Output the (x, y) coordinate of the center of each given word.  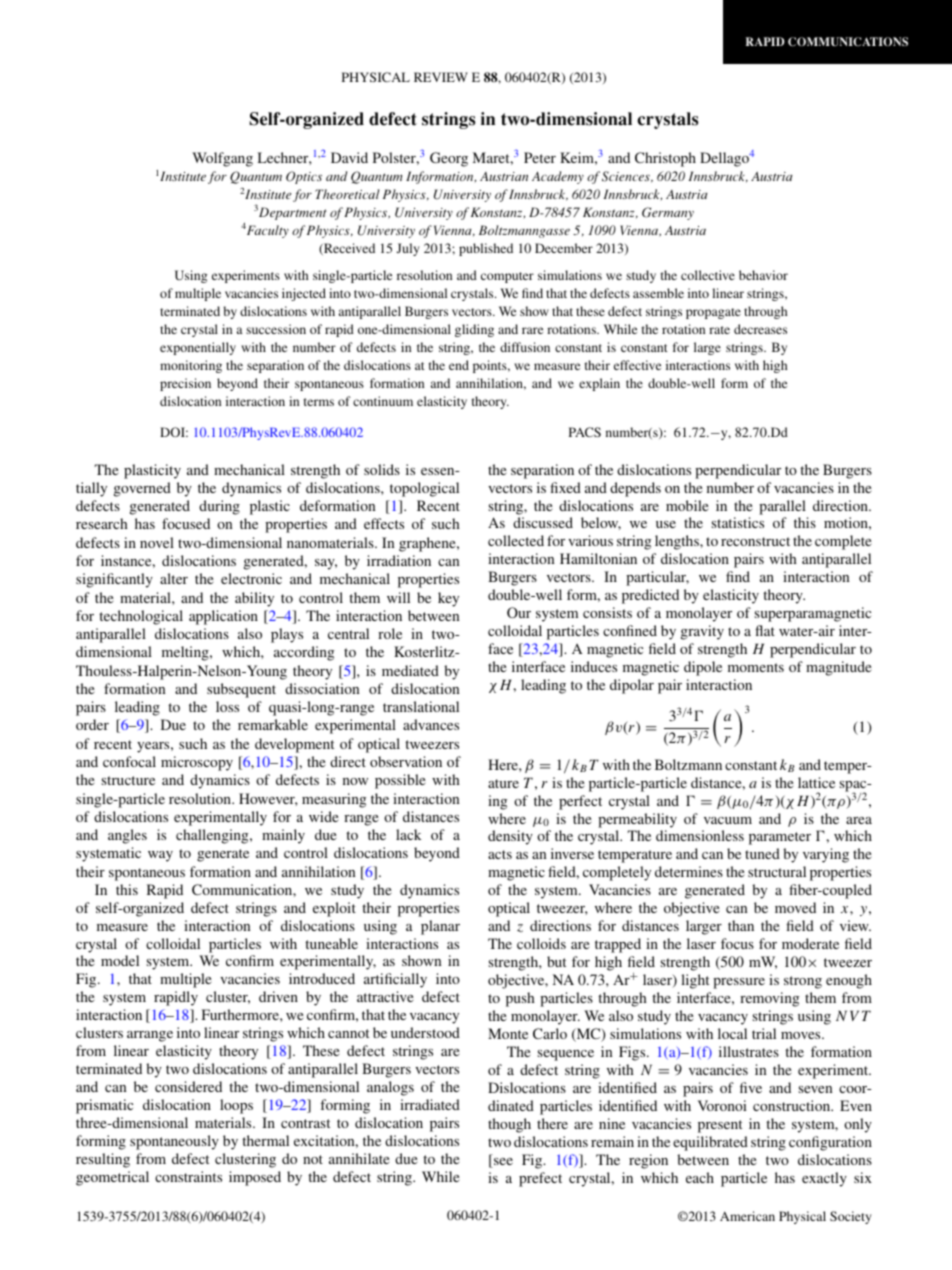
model (120, 960)
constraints (188, 1176)
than (741, 925)
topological (424, 489)
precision (185, 384)
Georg (449, 159)
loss (227, 706)
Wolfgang (222, 159)
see (502, 1163)
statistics (738, 522)
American (747, 1216)
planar (440, 927)
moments (756, 667)
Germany (668, 213)
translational (421, 706)
